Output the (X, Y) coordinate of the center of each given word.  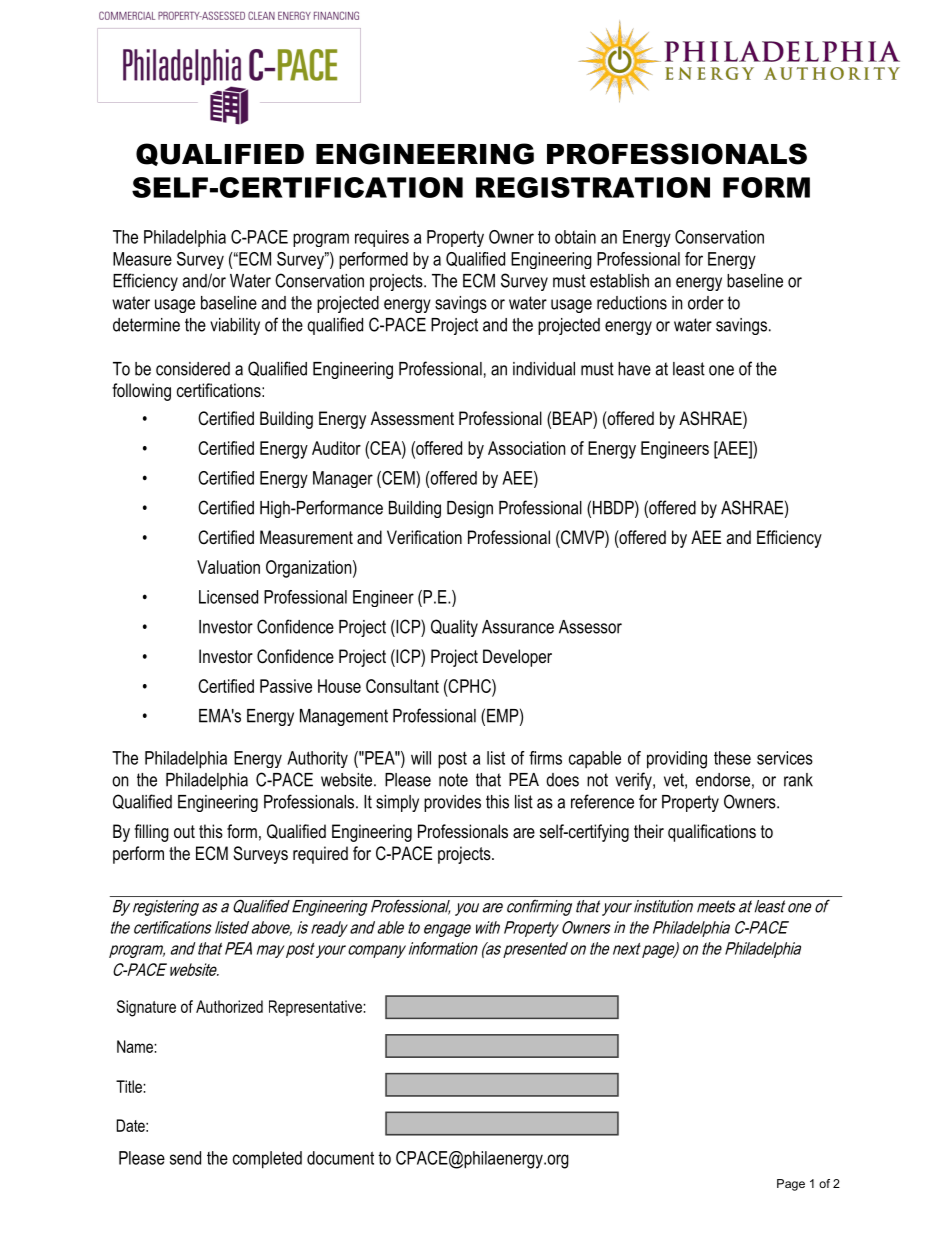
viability (235, 326)
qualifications (712, 833)
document (340, 1158)
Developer (517, 658)
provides (452, 803)
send (185, 1158)
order (706, 303)
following (141, 392)
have (634, 369)
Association (526, 448)
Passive (286, 686)
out (184, 831)
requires (382, 238)
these (732, 758)
